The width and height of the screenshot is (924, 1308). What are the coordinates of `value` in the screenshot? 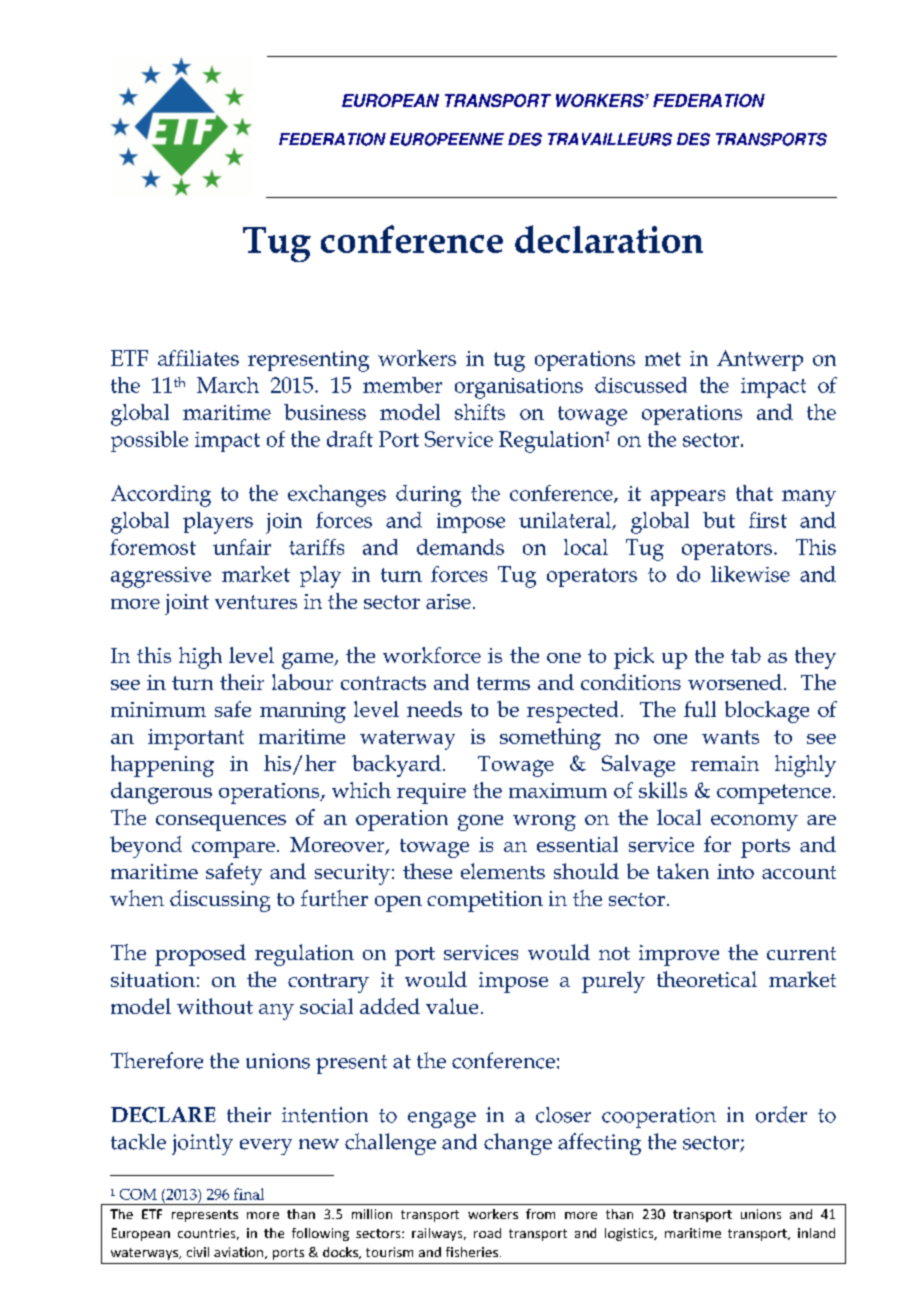 It's located at (452, 1006).
